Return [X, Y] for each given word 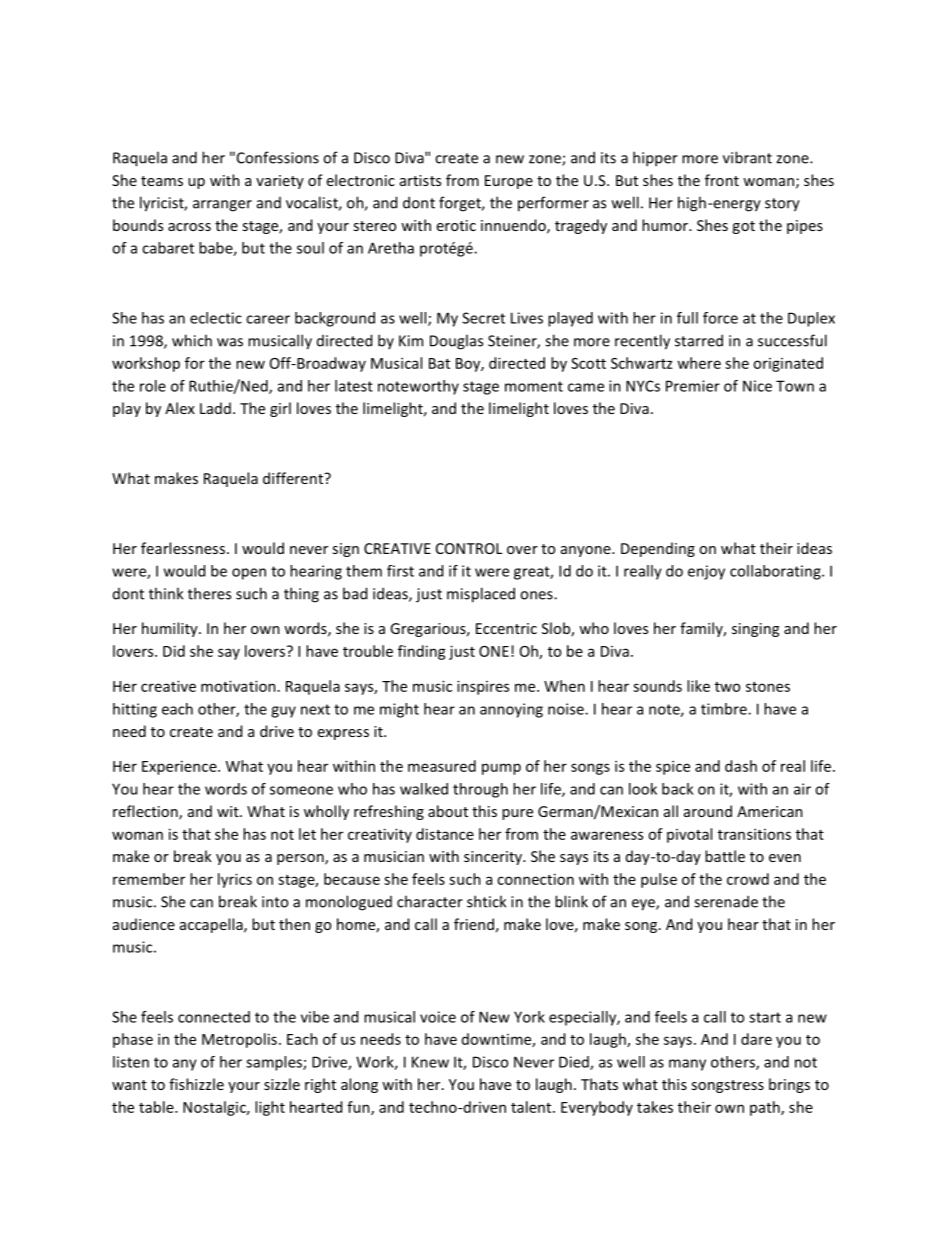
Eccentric [506, 628]
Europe [509, 182]
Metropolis [239, 1040]
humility [171, 629]
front [722, 180]
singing [755, 630]
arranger [222, 206]
